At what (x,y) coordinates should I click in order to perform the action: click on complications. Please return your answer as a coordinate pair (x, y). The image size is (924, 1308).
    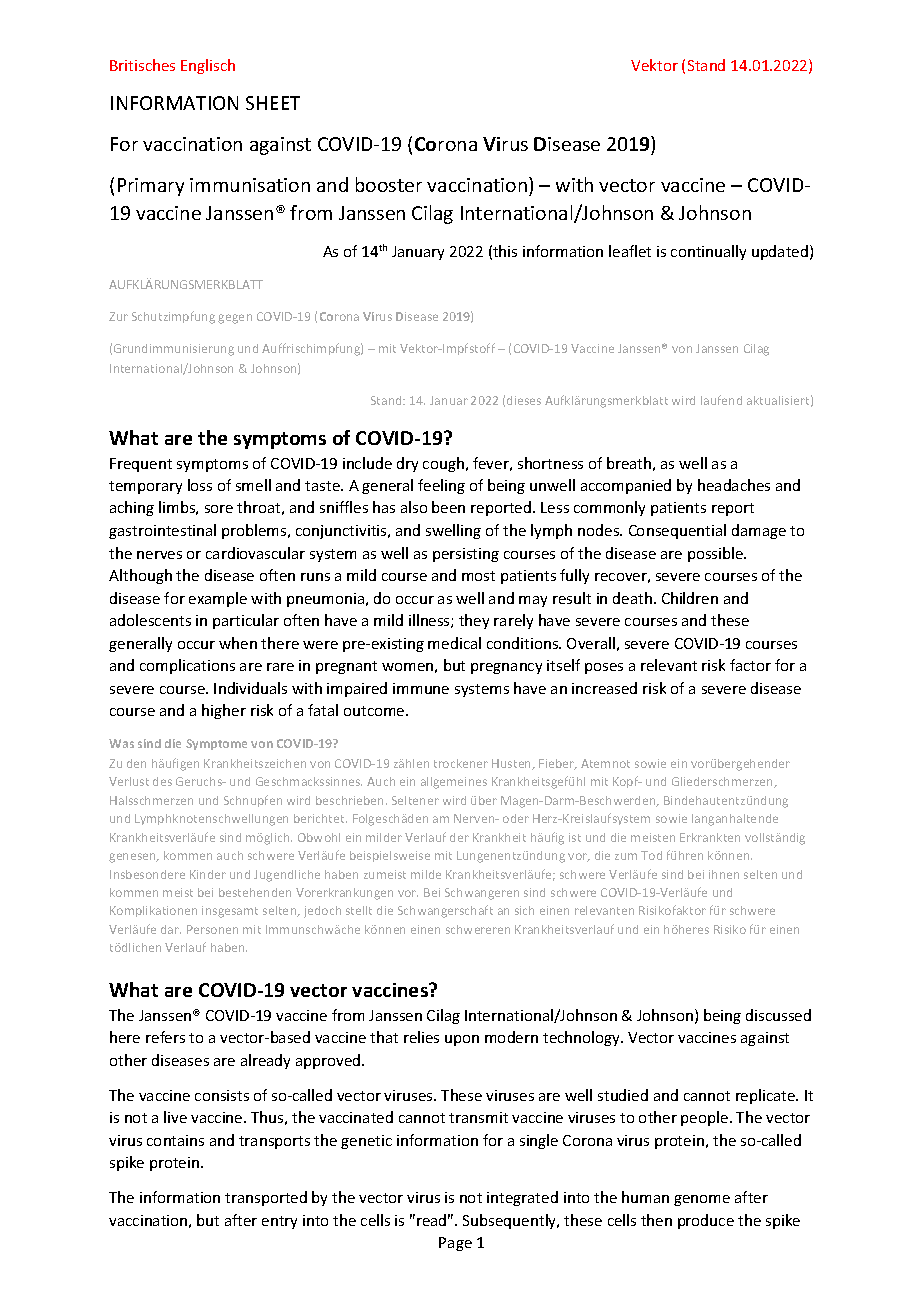
    Looking at the image, I should click on (187, 666).
